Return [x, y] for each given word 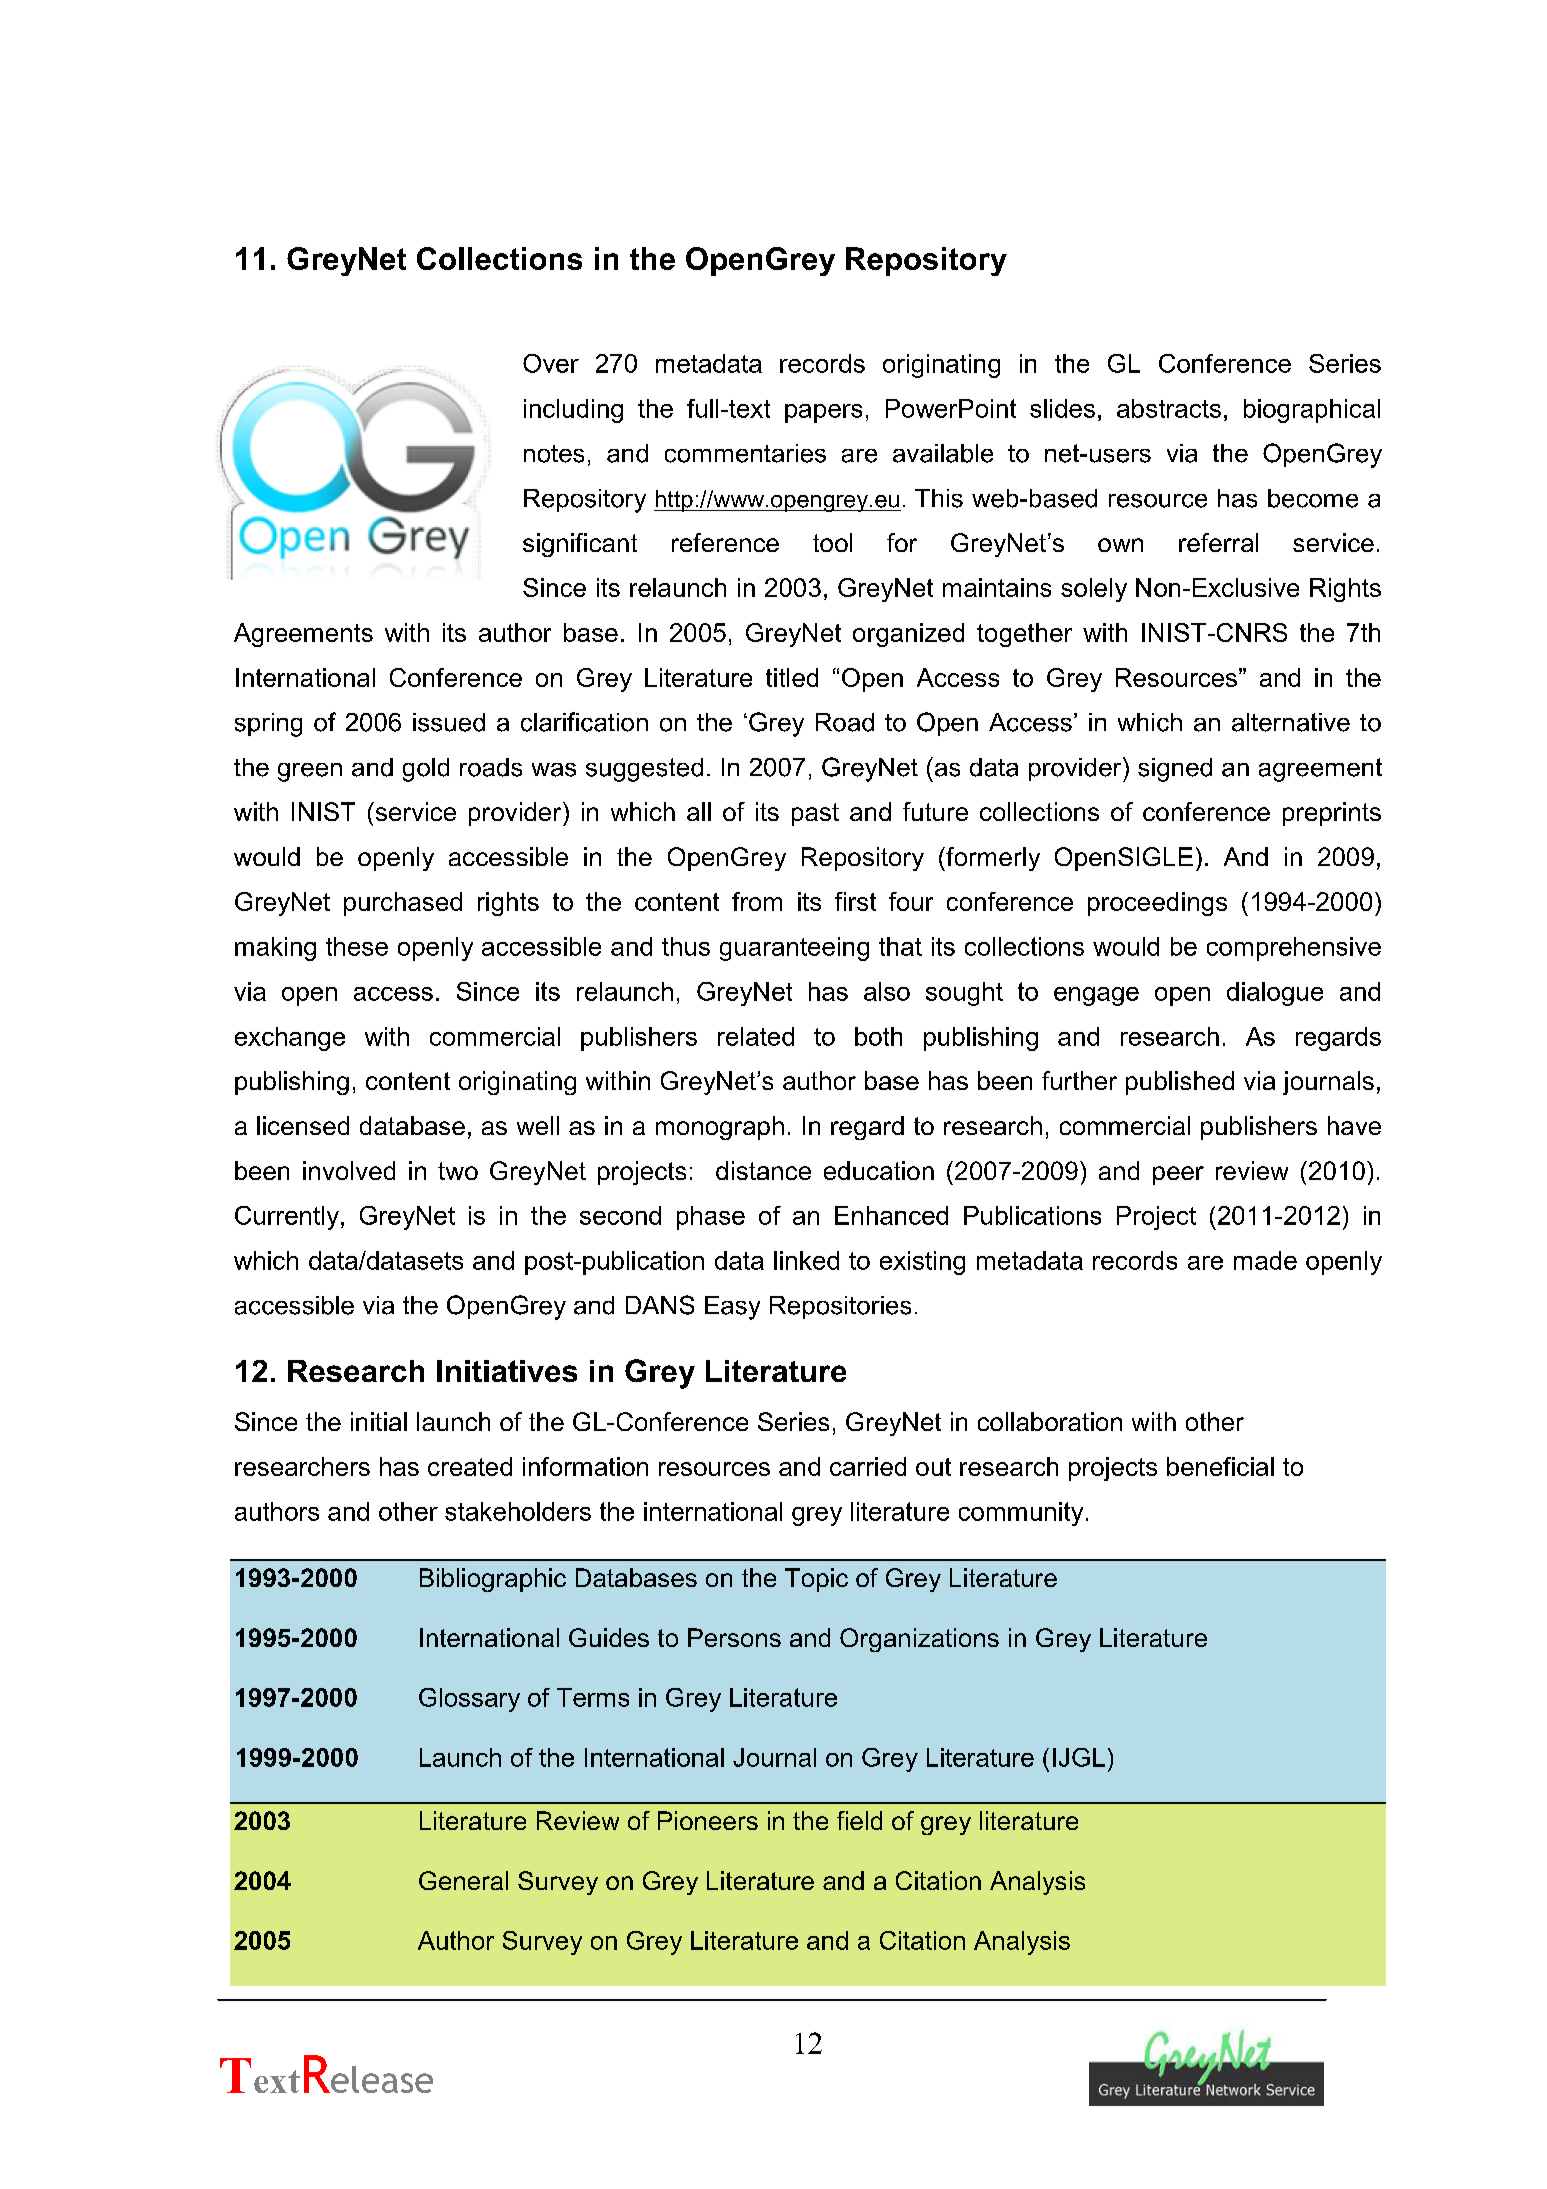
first [855, 901]
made [1265, 1260]
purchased [403, 904]
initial [379, 1421]
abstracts [1169, 408]
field [859, 1820]
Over [551, 363]
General [463, 1880]
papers [823, 413]
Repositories [840, 1307]
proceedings [1157, 904]
